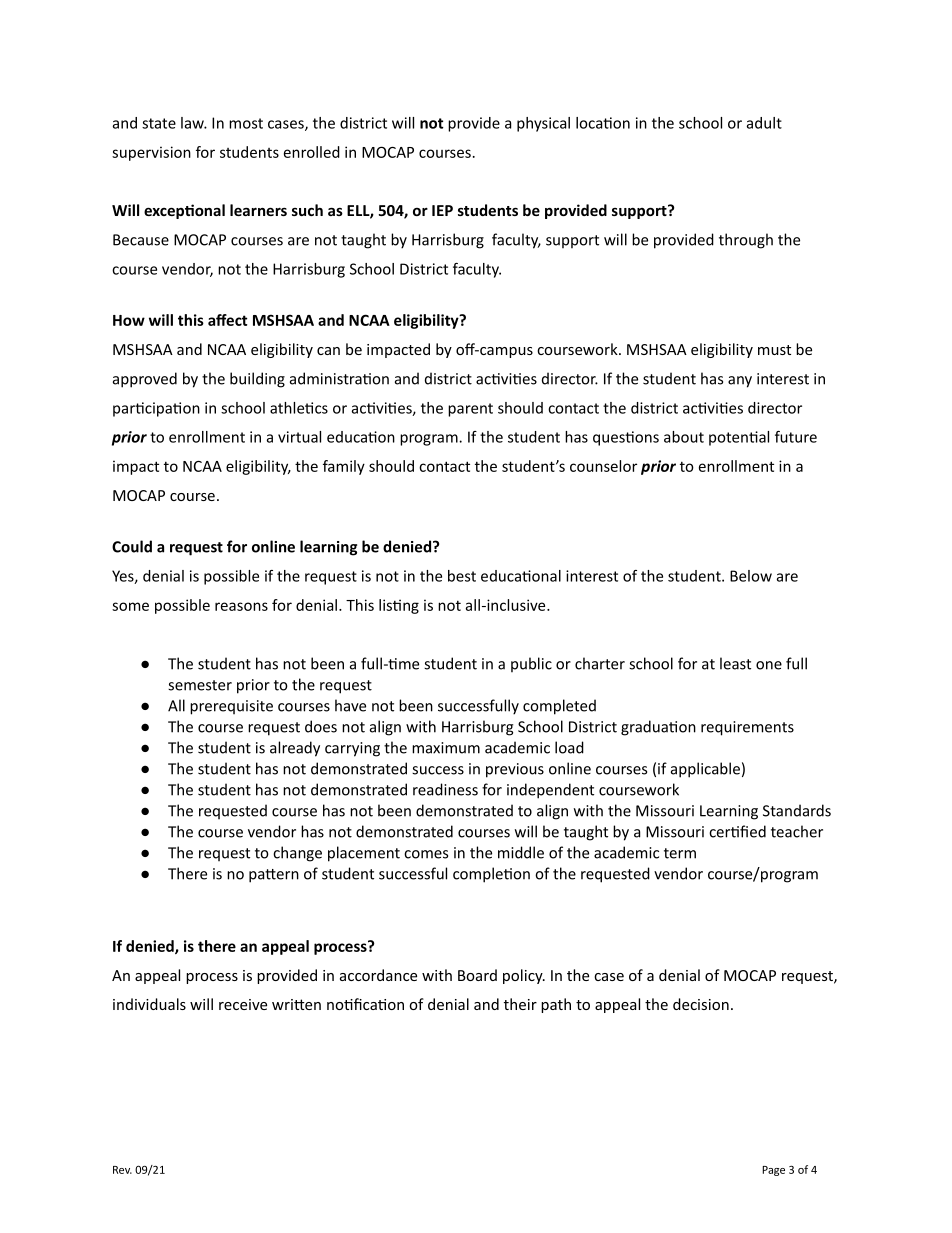 This page has height=1233, width=952. Describe the element at coordinates (200, 685) in the page. I see `semester` at that location.
